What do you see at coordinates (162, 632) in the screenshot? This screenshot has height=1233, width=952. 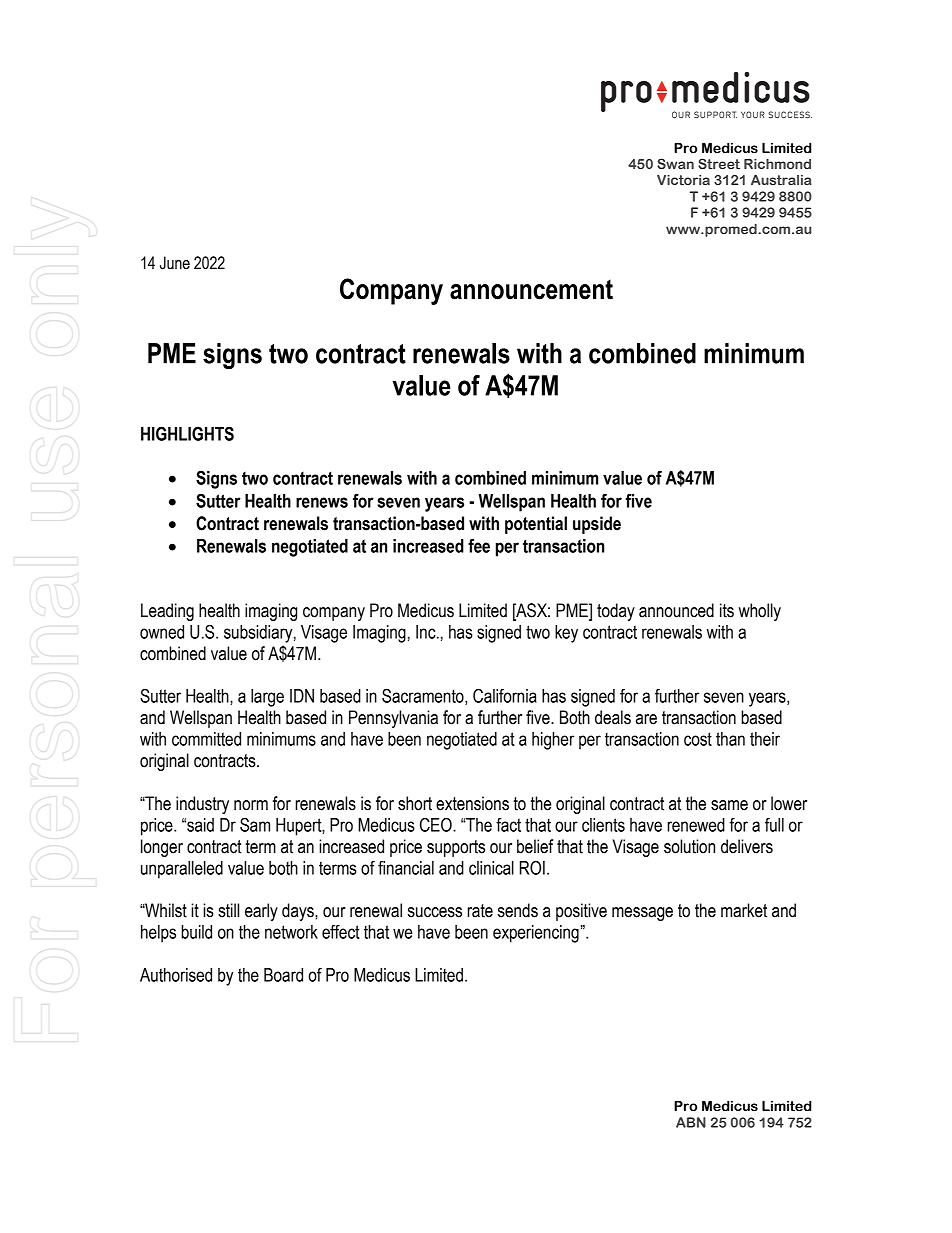 I see `owned` at bounding box center [162, 632].
